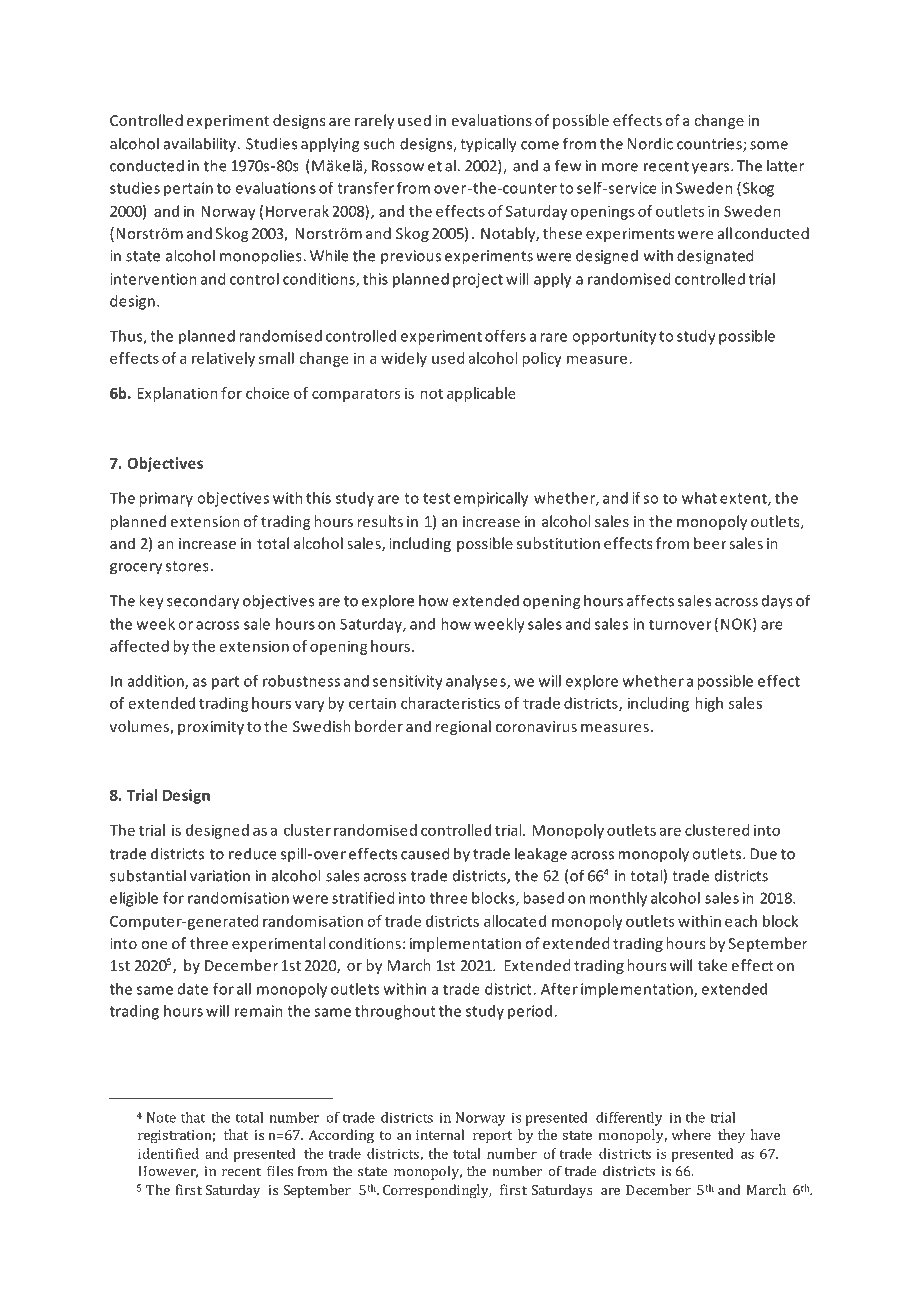 Image resolution: width=924 pixels, height=1308 pixels. What do you see at coordinates (515, 921) in the screenshot?
I see `allocated` at bounding box center [515, 921].
